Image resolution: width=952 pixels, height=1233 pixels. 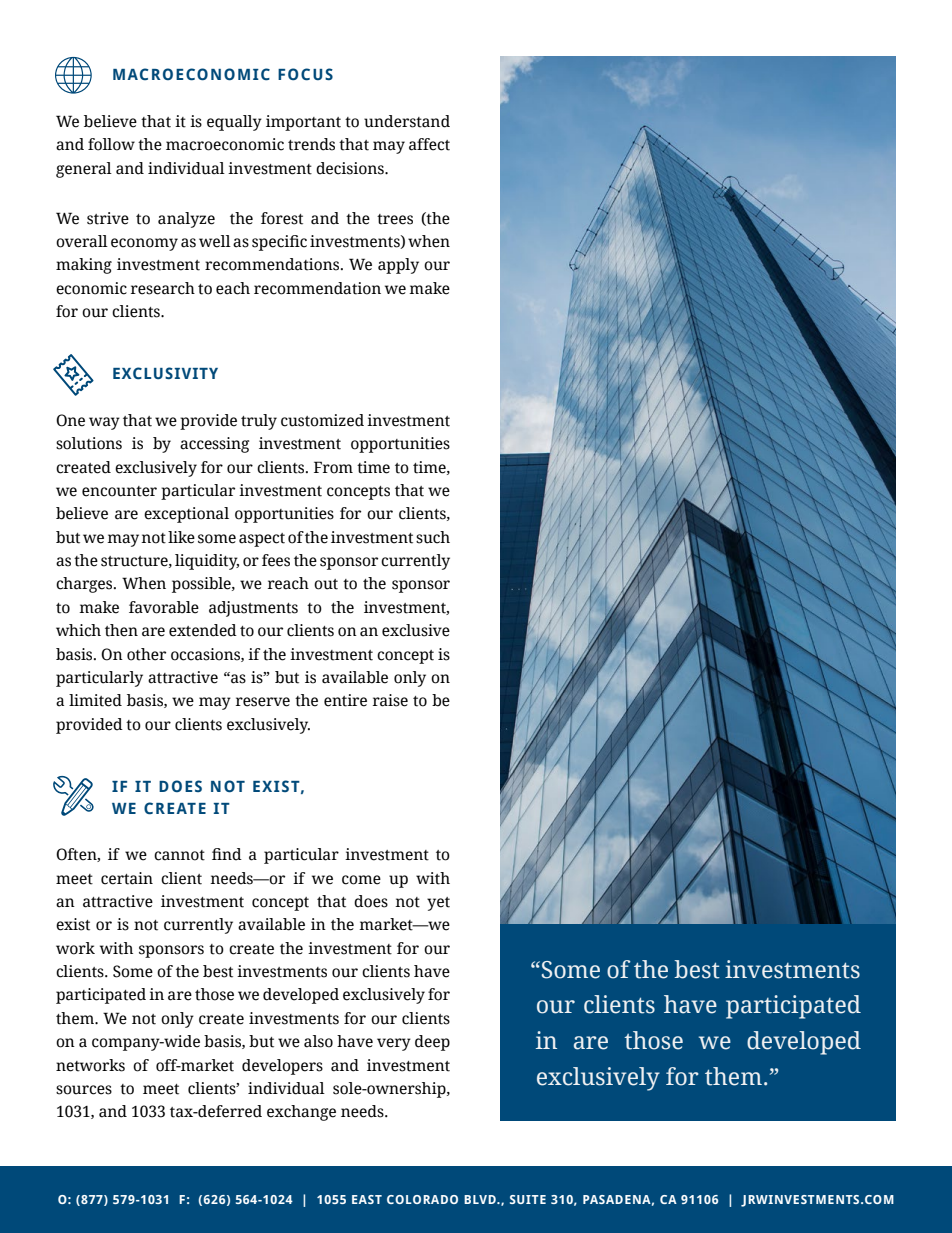 I want to click on important, so click(x=303, y=123).
